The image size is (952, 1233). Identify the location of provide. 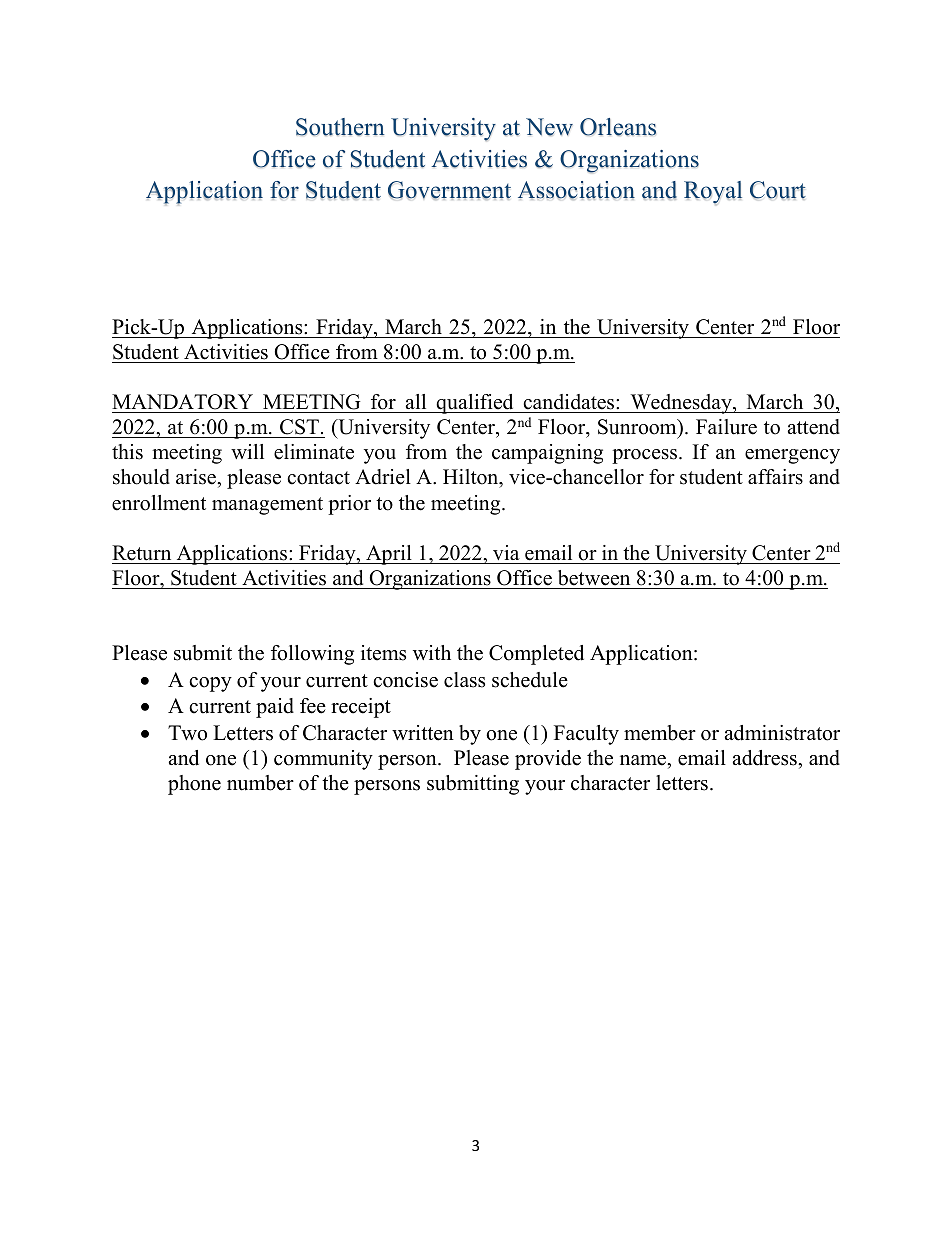
(548, 760).
